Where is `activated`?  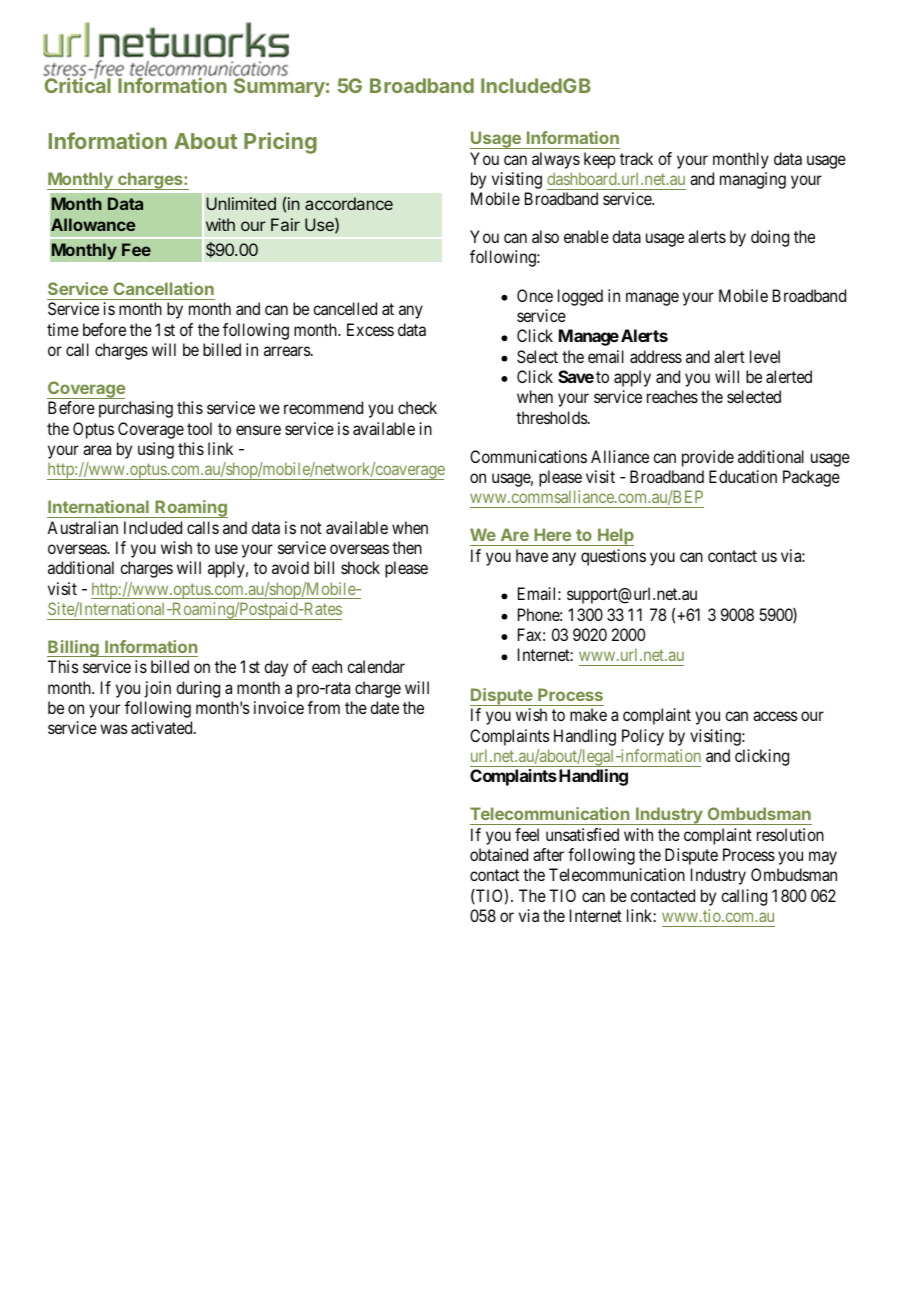 activated is located at coordinates (163, 727).
